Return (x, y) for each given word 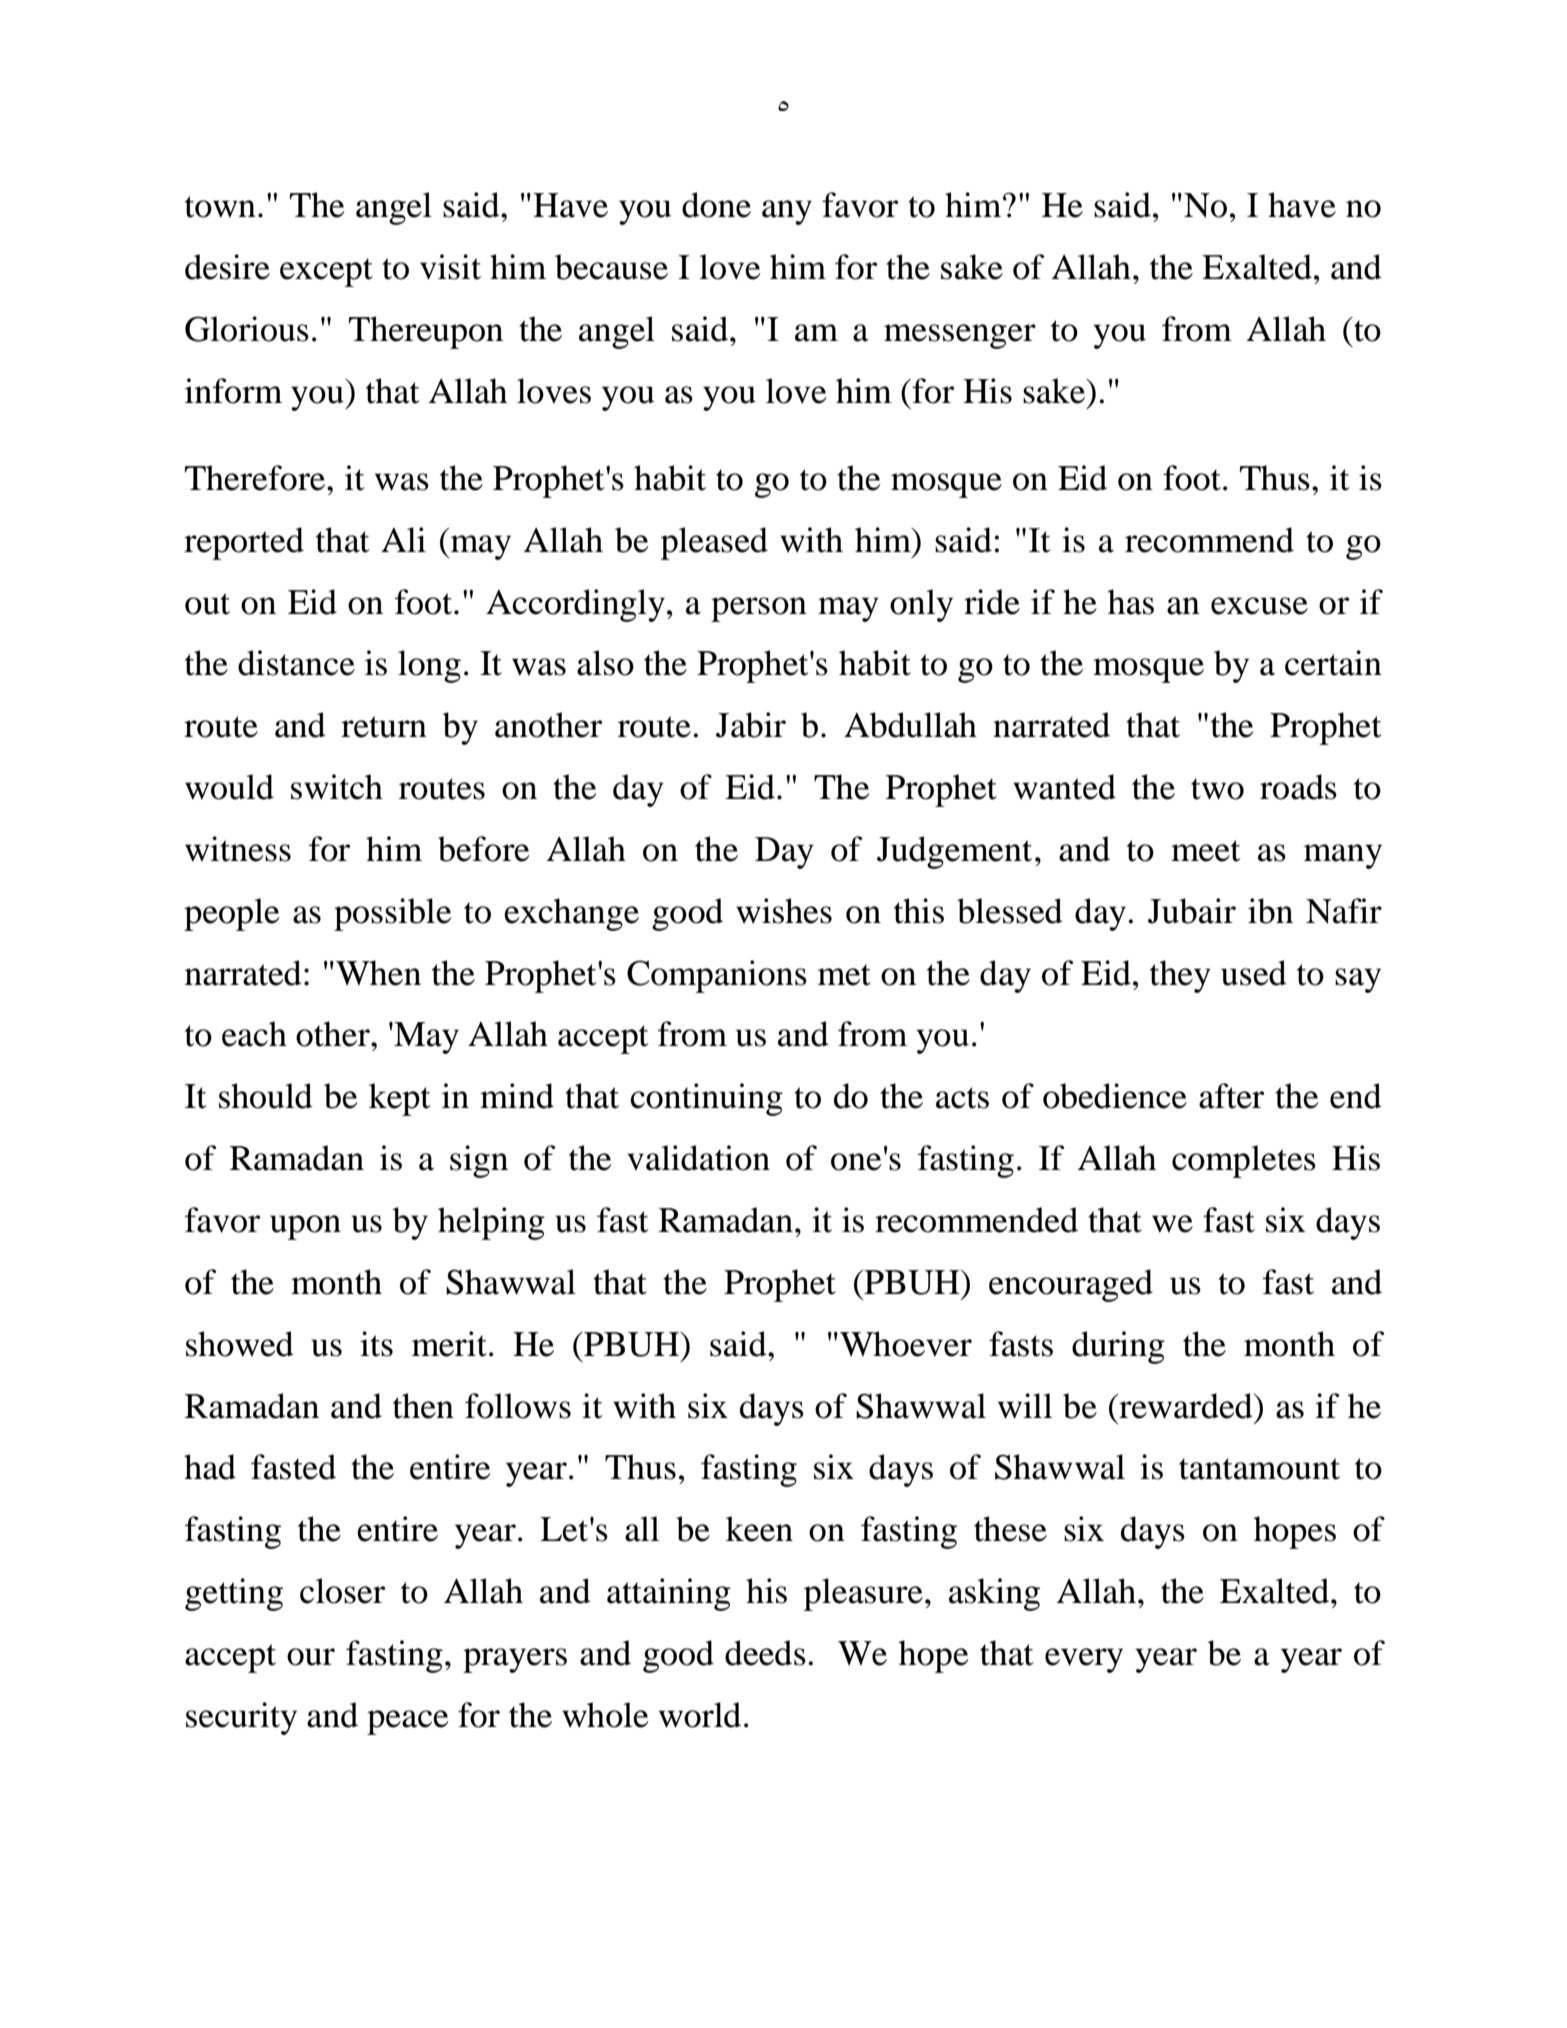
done (716, 205)
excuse (1259, 606)
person (759, 609)
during (1118, 1347)
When (378, 973)
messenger (960, 336)
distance (296, 663)
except (326, 272)
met (844, 975)
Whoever (906, 1344)
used (1254, 973)
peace (407, 1722)
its (376, 1344)
